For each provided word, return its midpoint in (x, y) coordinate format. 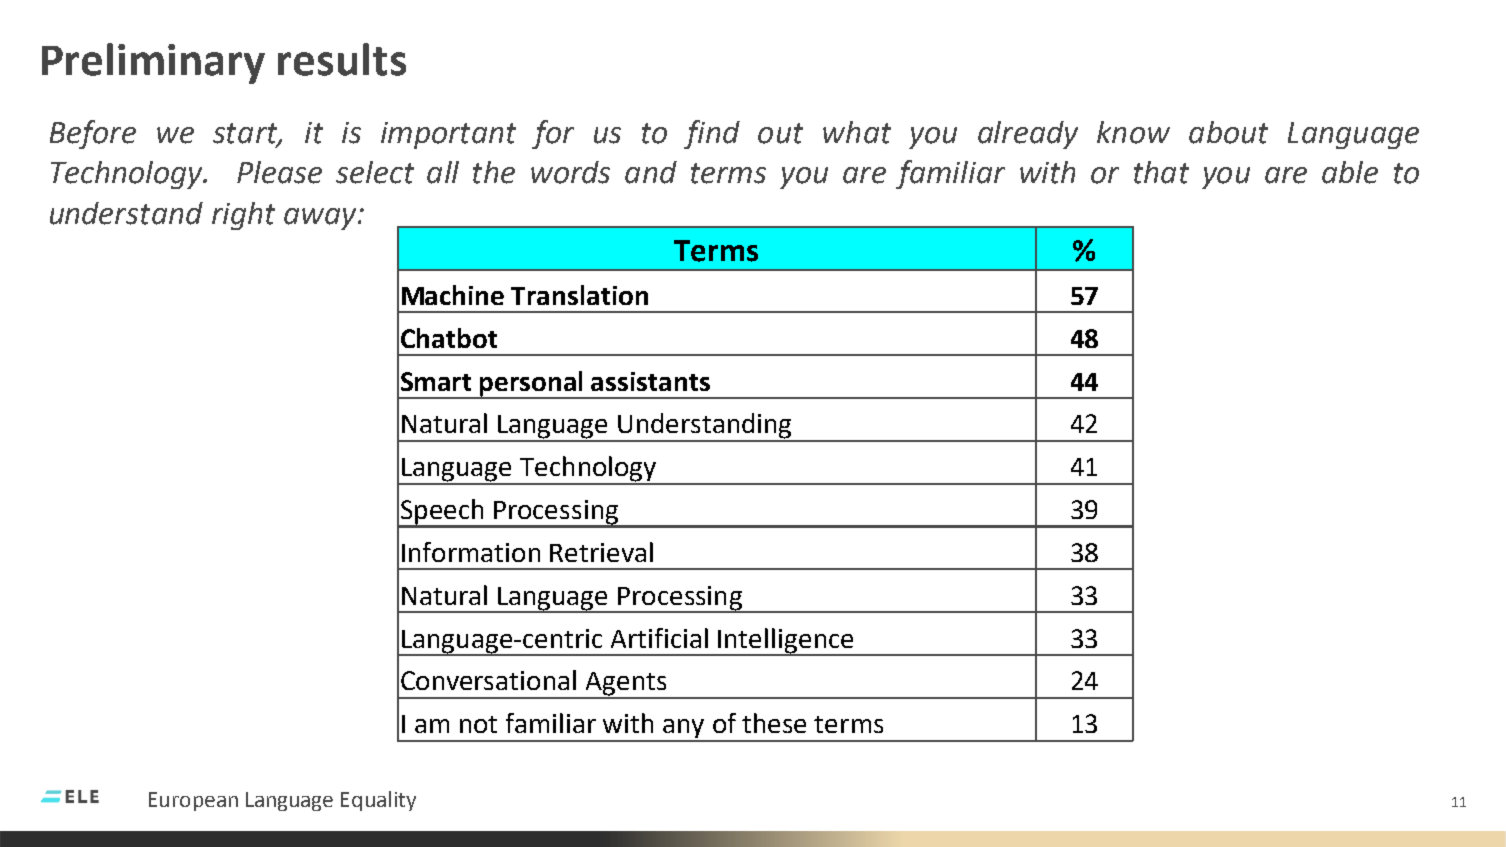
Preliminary (153, 63)
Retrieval (601, 552)
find (712, 134)
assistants (650, 381)
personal (532, 384)
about (1228, 132)
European (193, 801)
